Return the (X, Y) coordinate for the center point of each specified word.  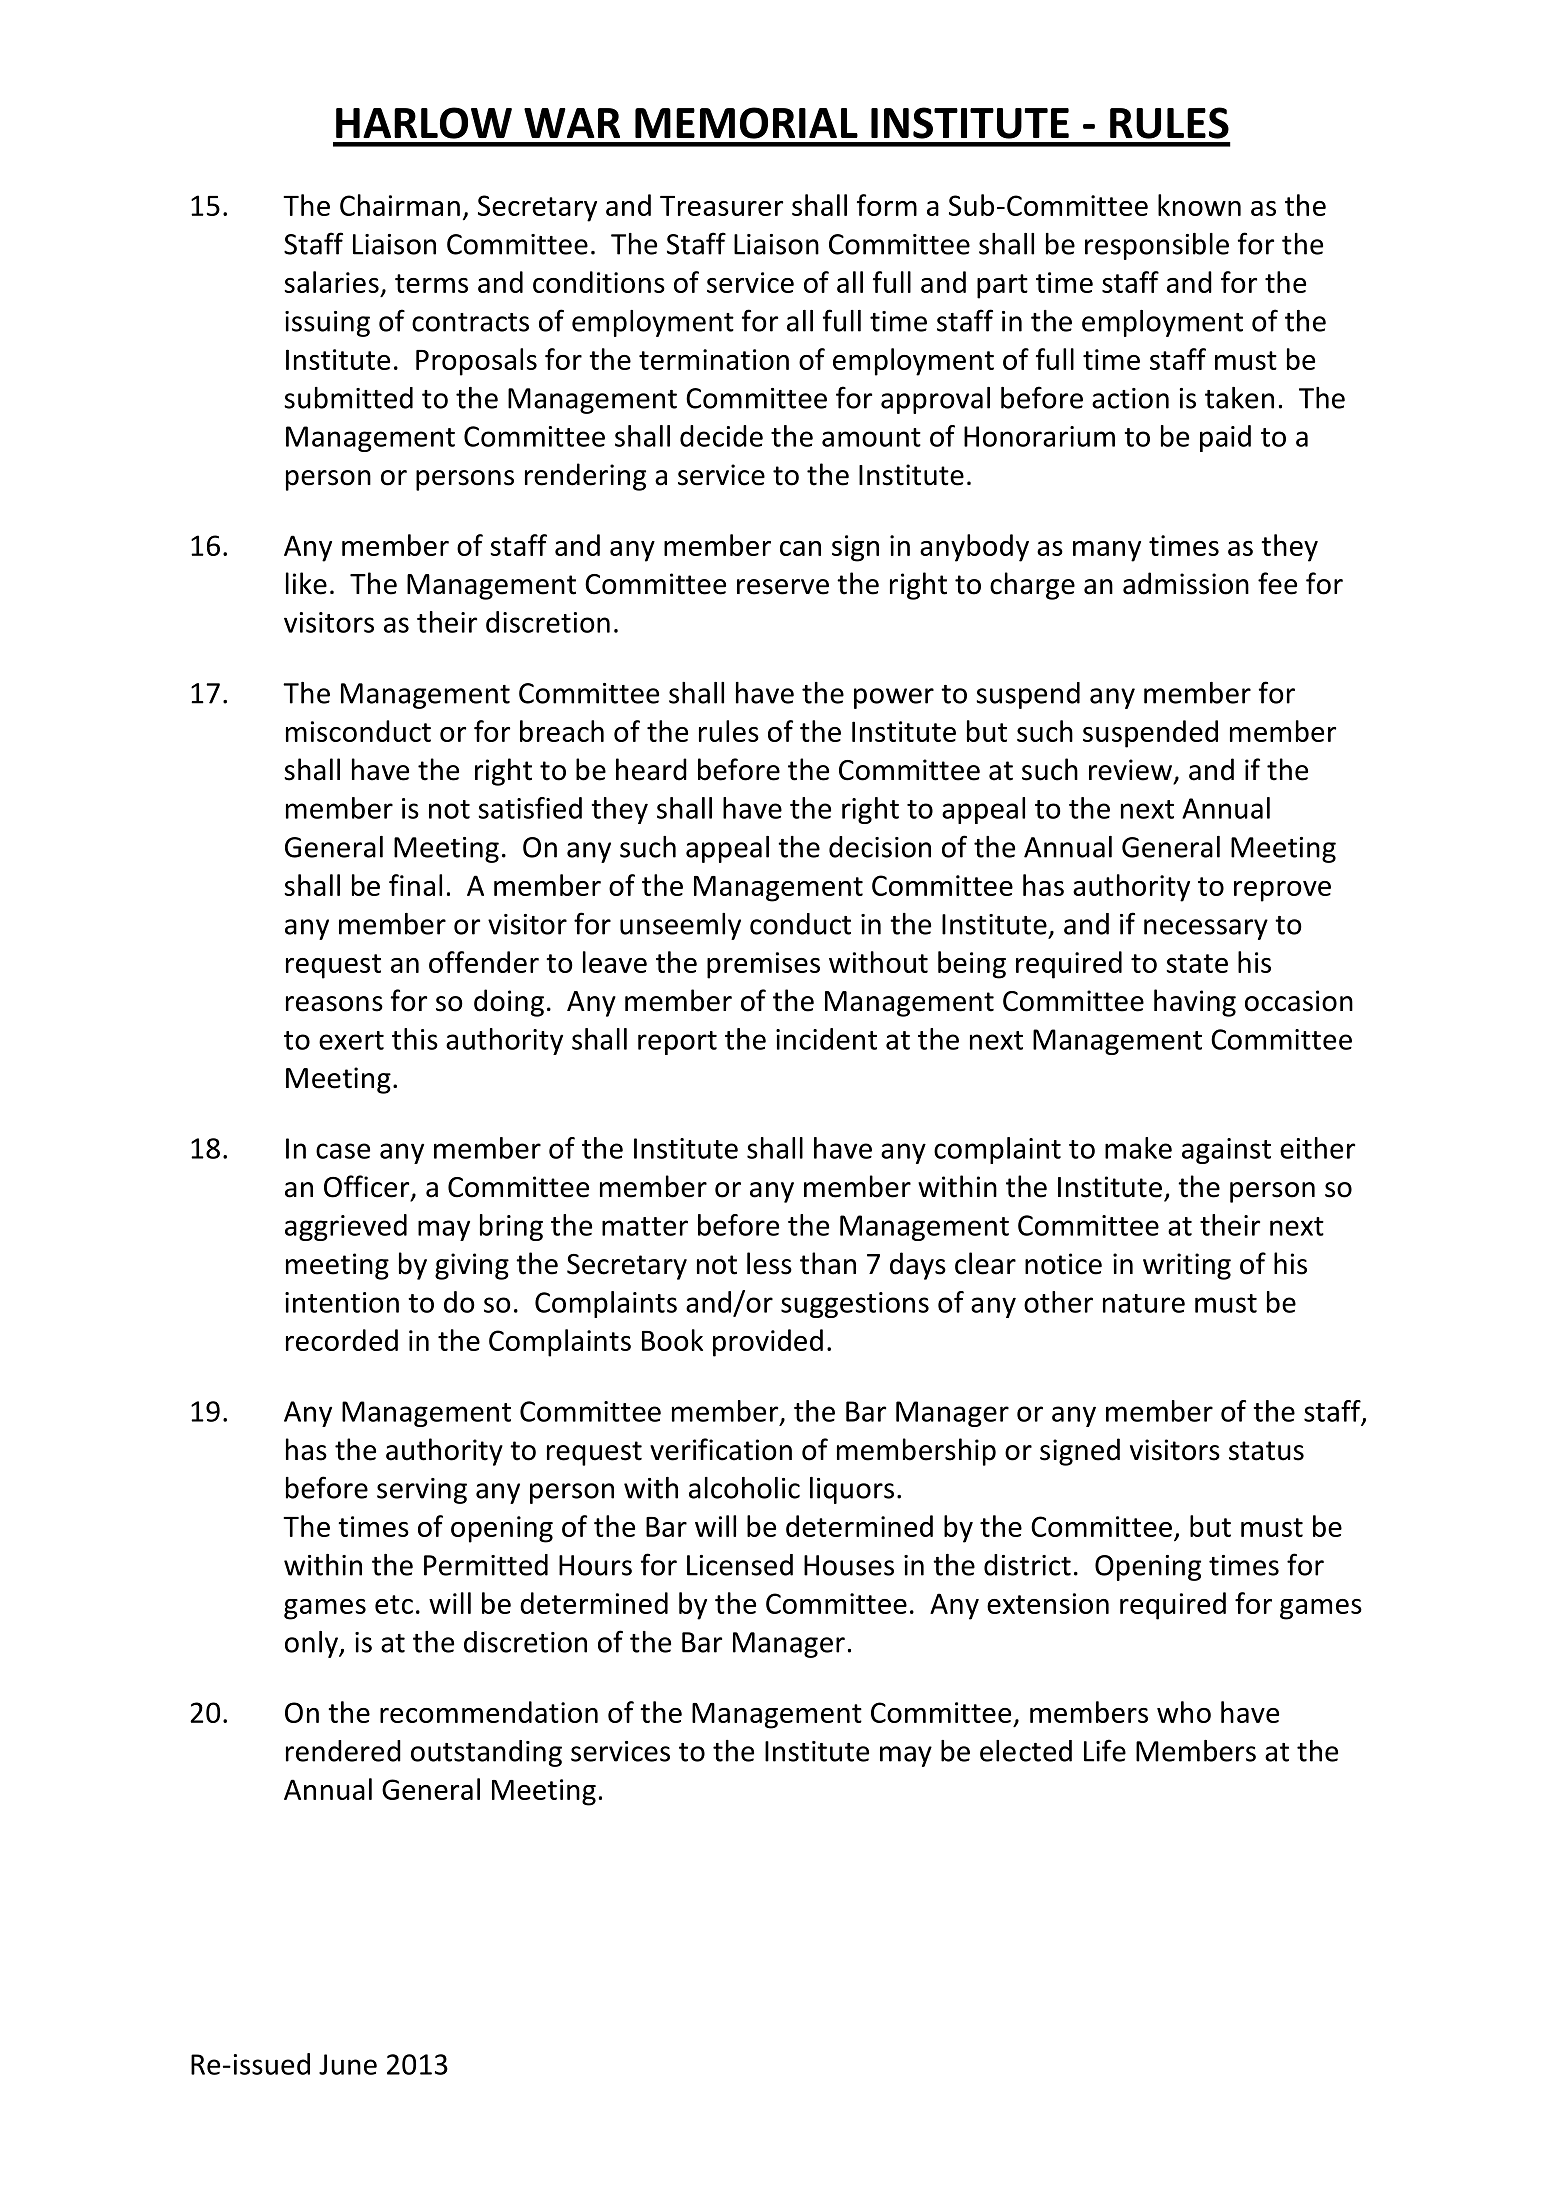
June (348, 2064)
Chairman (400, 205)
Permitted (486, 1565)
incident (826, 1039)
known (1199, 205)
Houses (849, 1565)
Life (1105, 1750)
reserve (783, 587)
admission (1186, 583)
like (306, 583)
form (887, 205)
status (1266, 1451)
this (415, 1039)
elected (1026, 1751)
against (1226, 1151)
